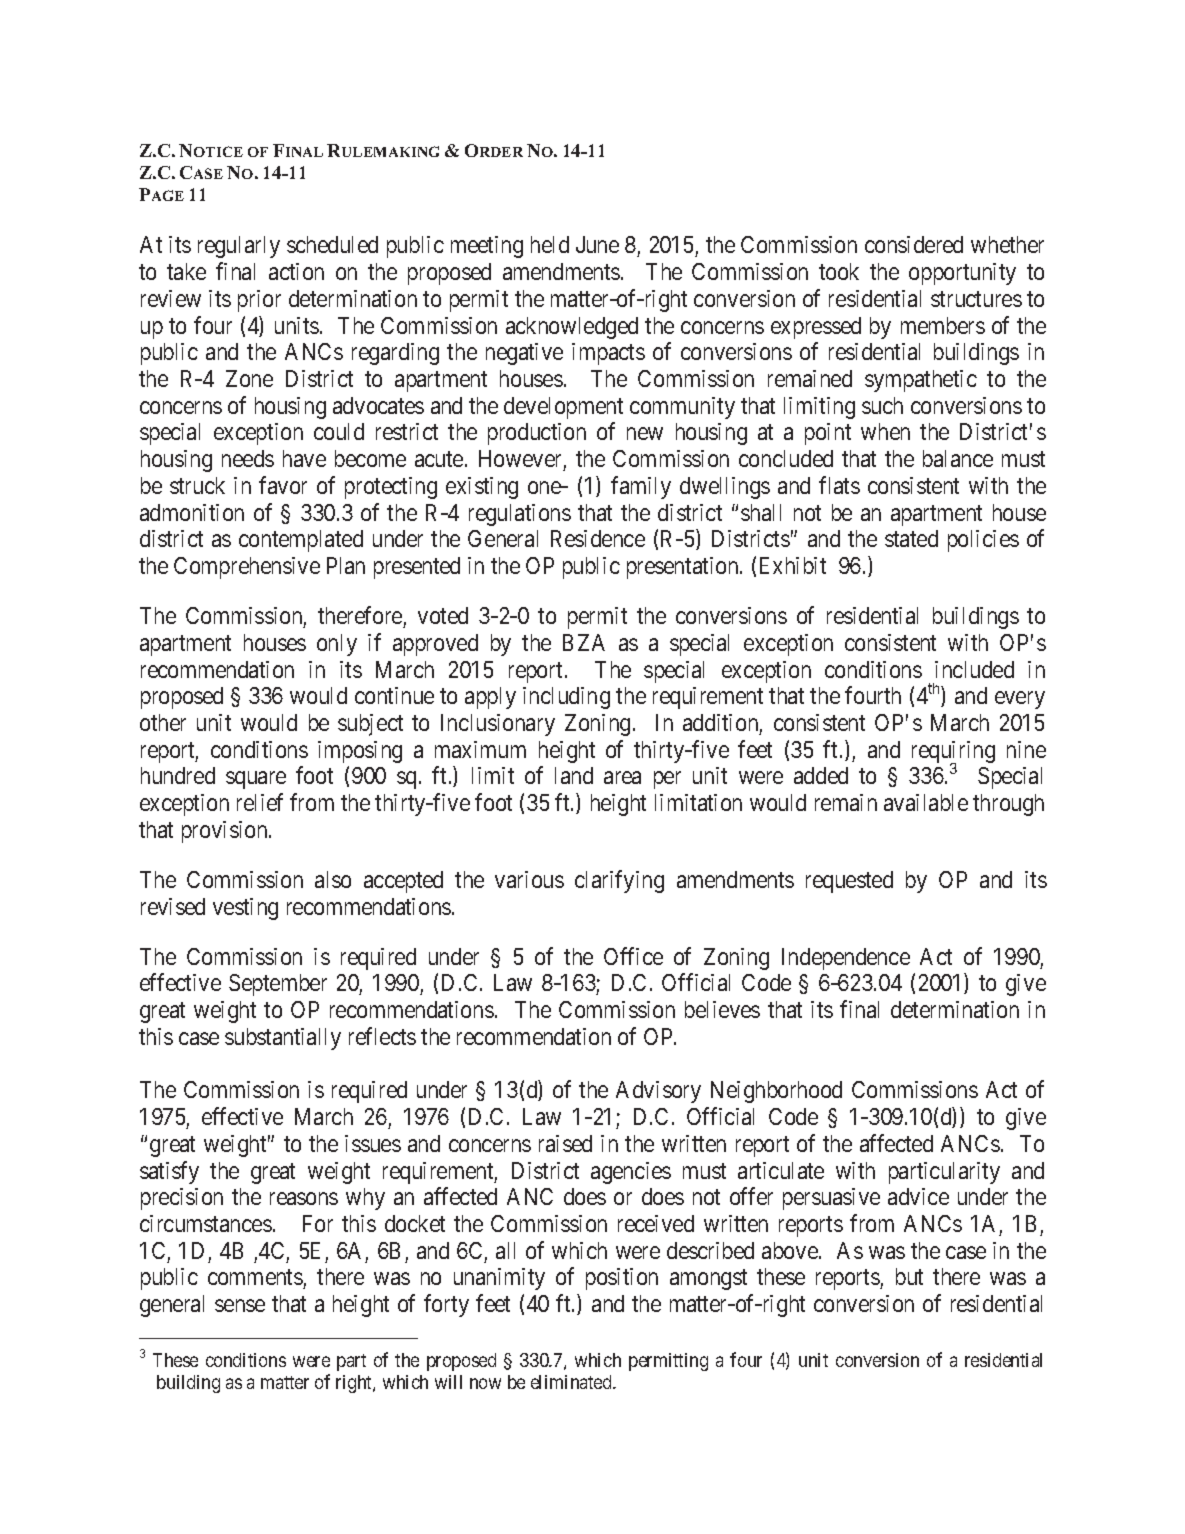  What do you see at coordinates (296, 271) in the image?
I see `action` at bounding box center [296, 271].
